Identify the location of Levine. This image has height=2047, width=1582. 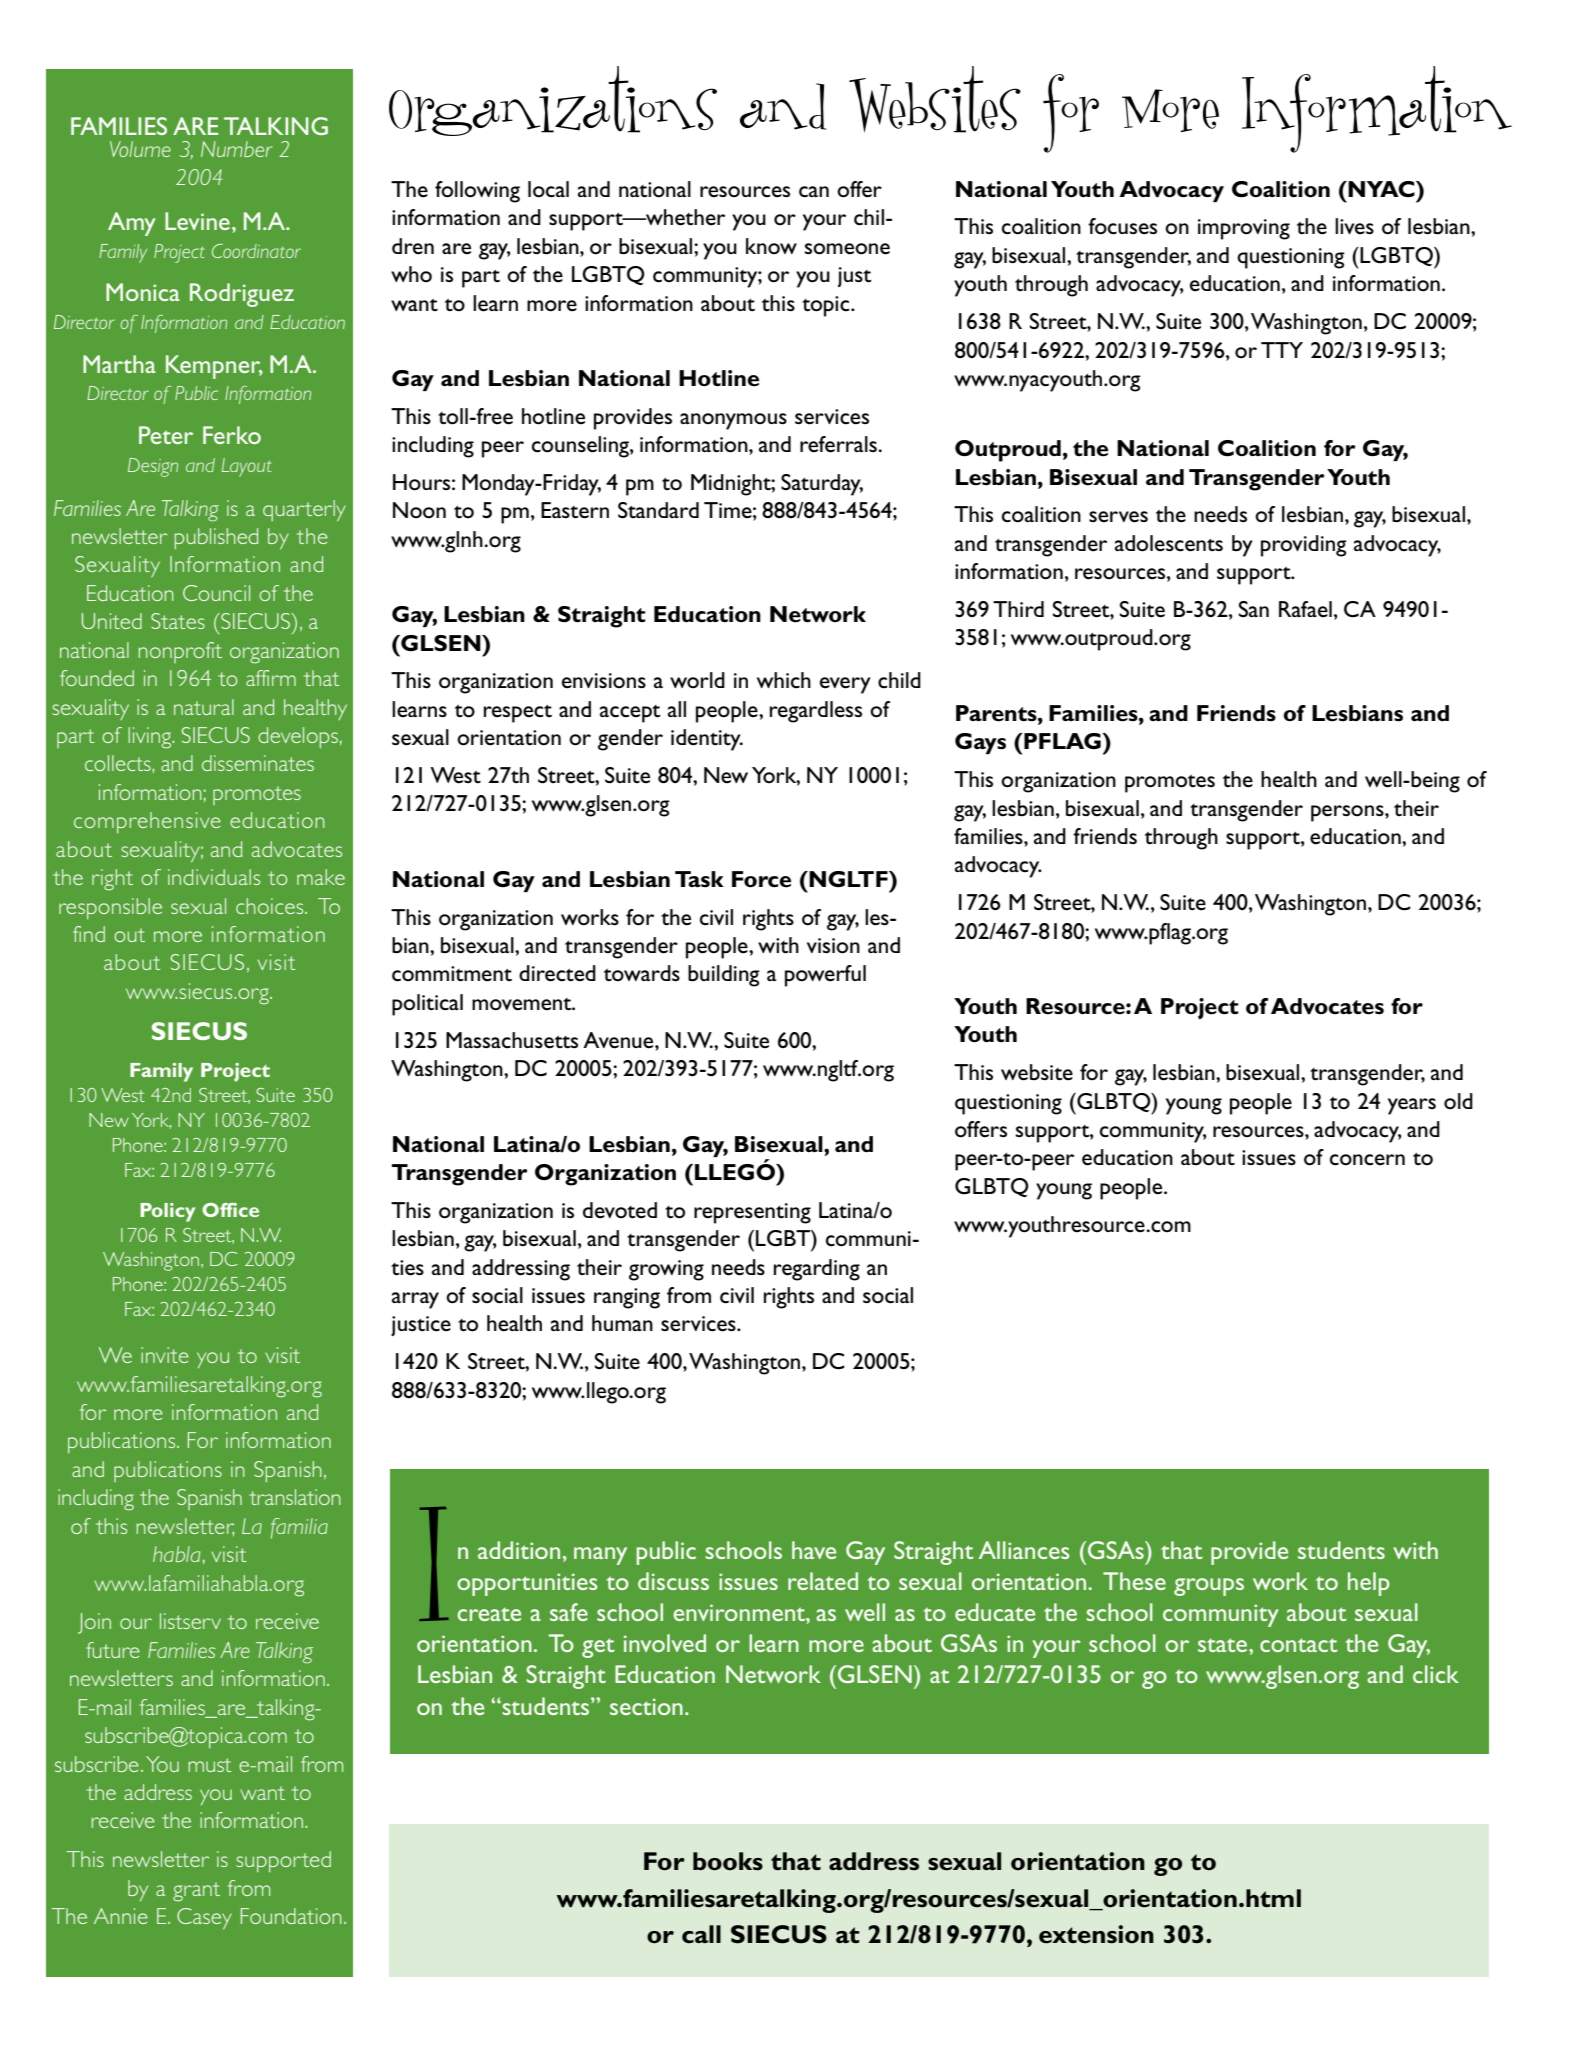
(197, 221).
